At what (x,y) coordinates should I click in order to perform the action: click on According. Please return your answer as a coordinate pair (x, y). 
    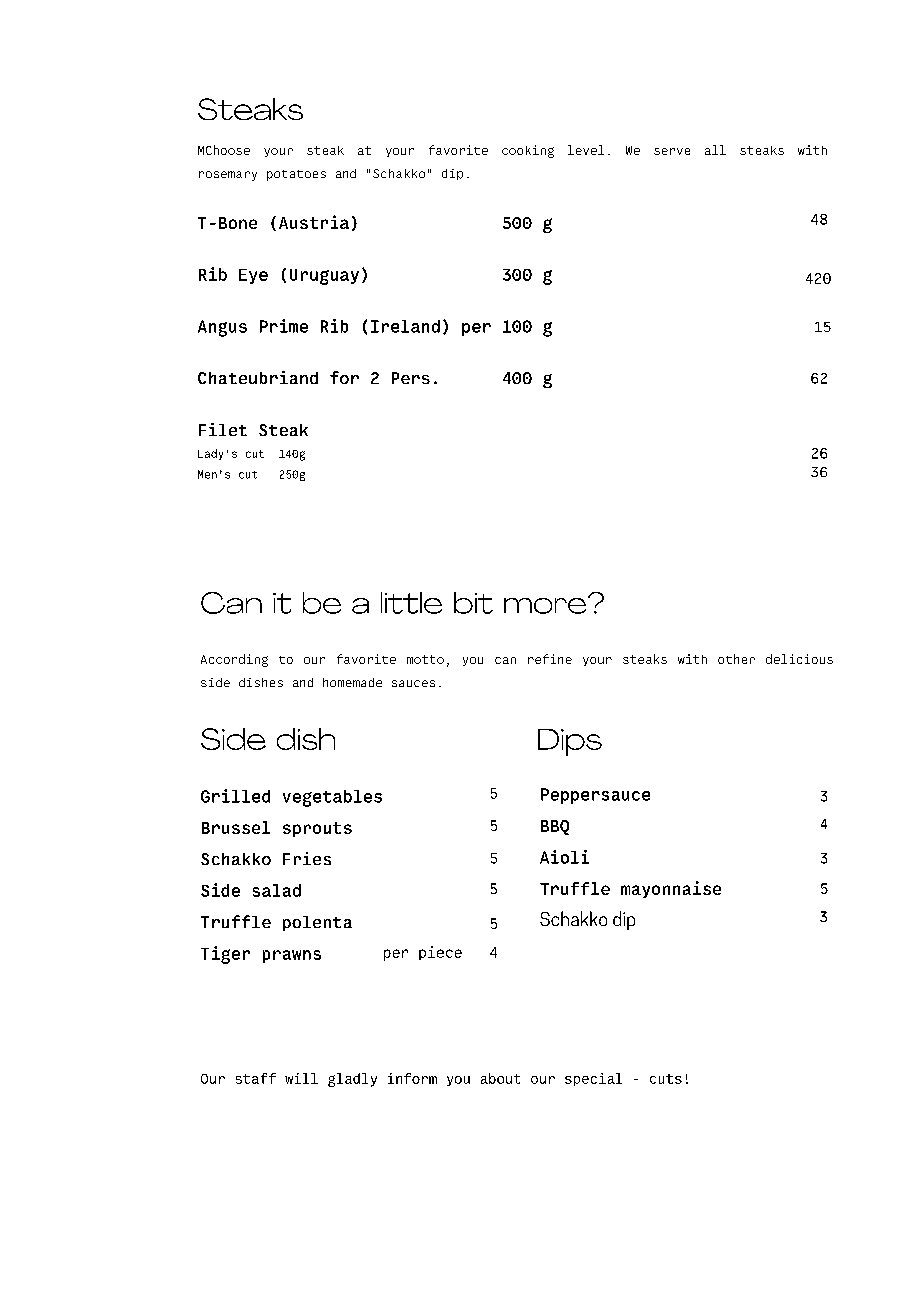
    Looking at the image, I should click on (234, 660).
